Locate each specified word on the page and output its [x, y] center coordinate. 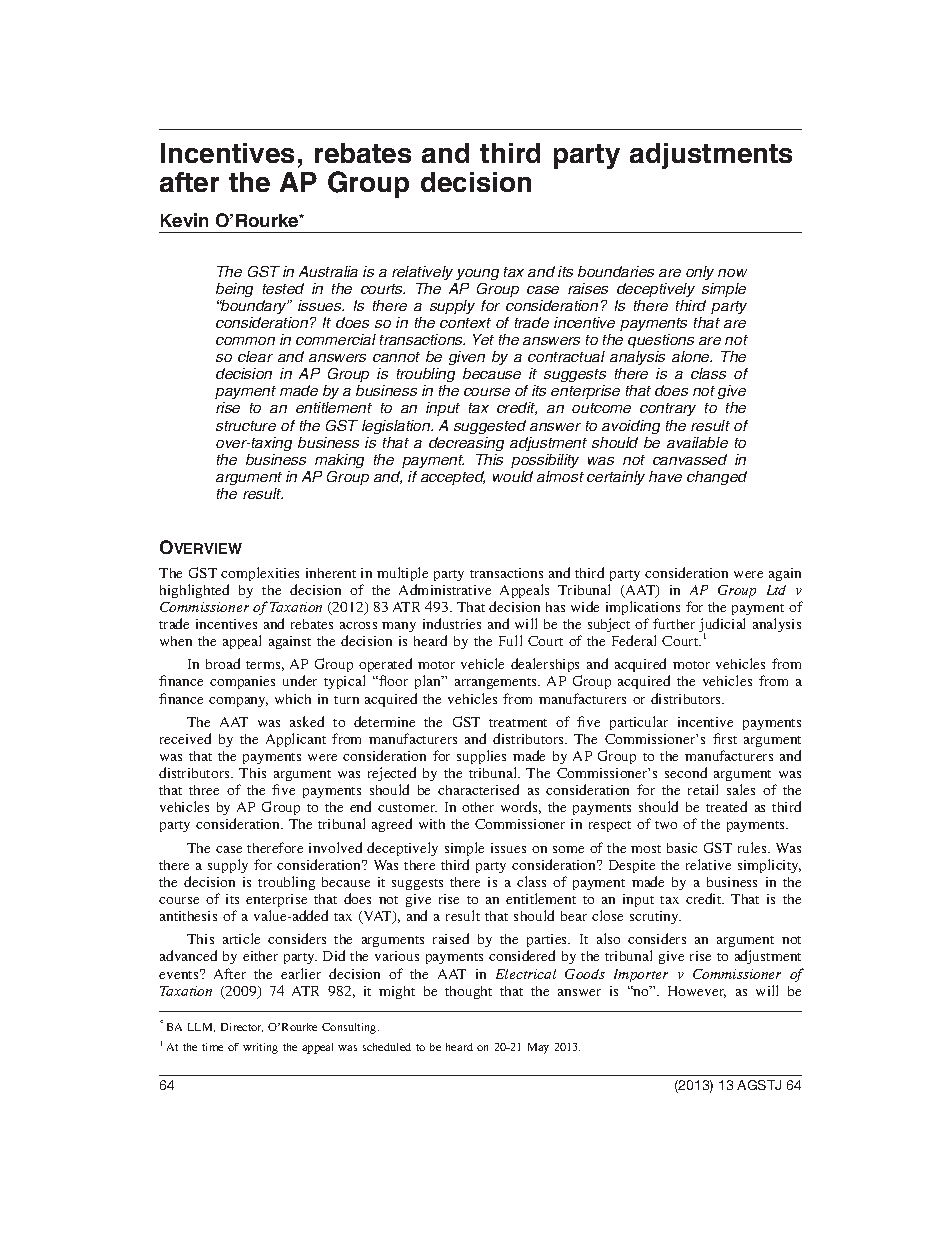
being [234, 290]
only [700, 273]
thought [468, 992]
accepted [453, 478]
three [204, 790]
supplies [481, 757]
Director [242, 1027]
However [697, 992]
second [686, 772]
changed [717, 478]
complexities [260, 574]
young [477, 274]
